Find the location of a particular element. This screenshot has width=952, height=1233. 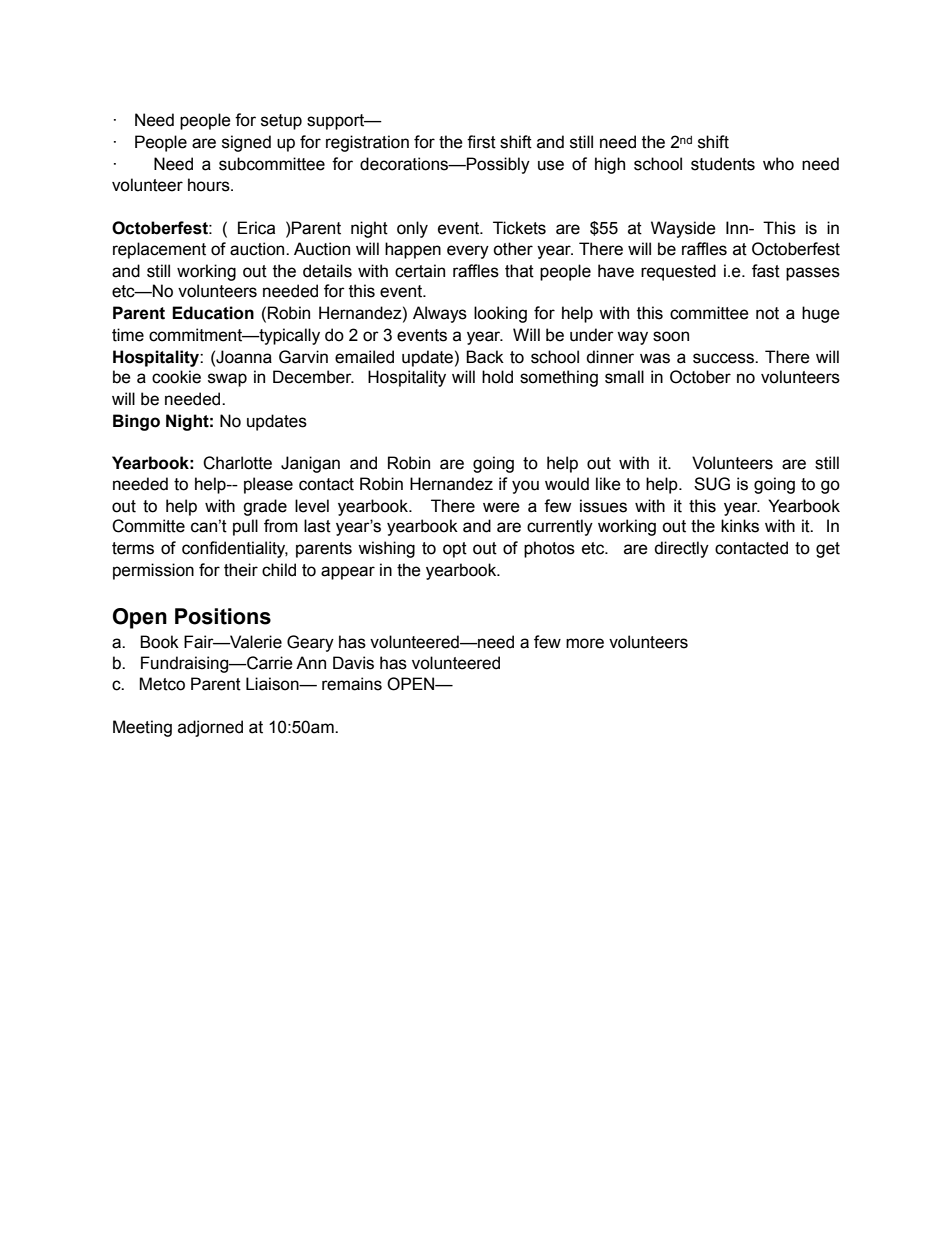

opt is located at coordinates (455, 550).
